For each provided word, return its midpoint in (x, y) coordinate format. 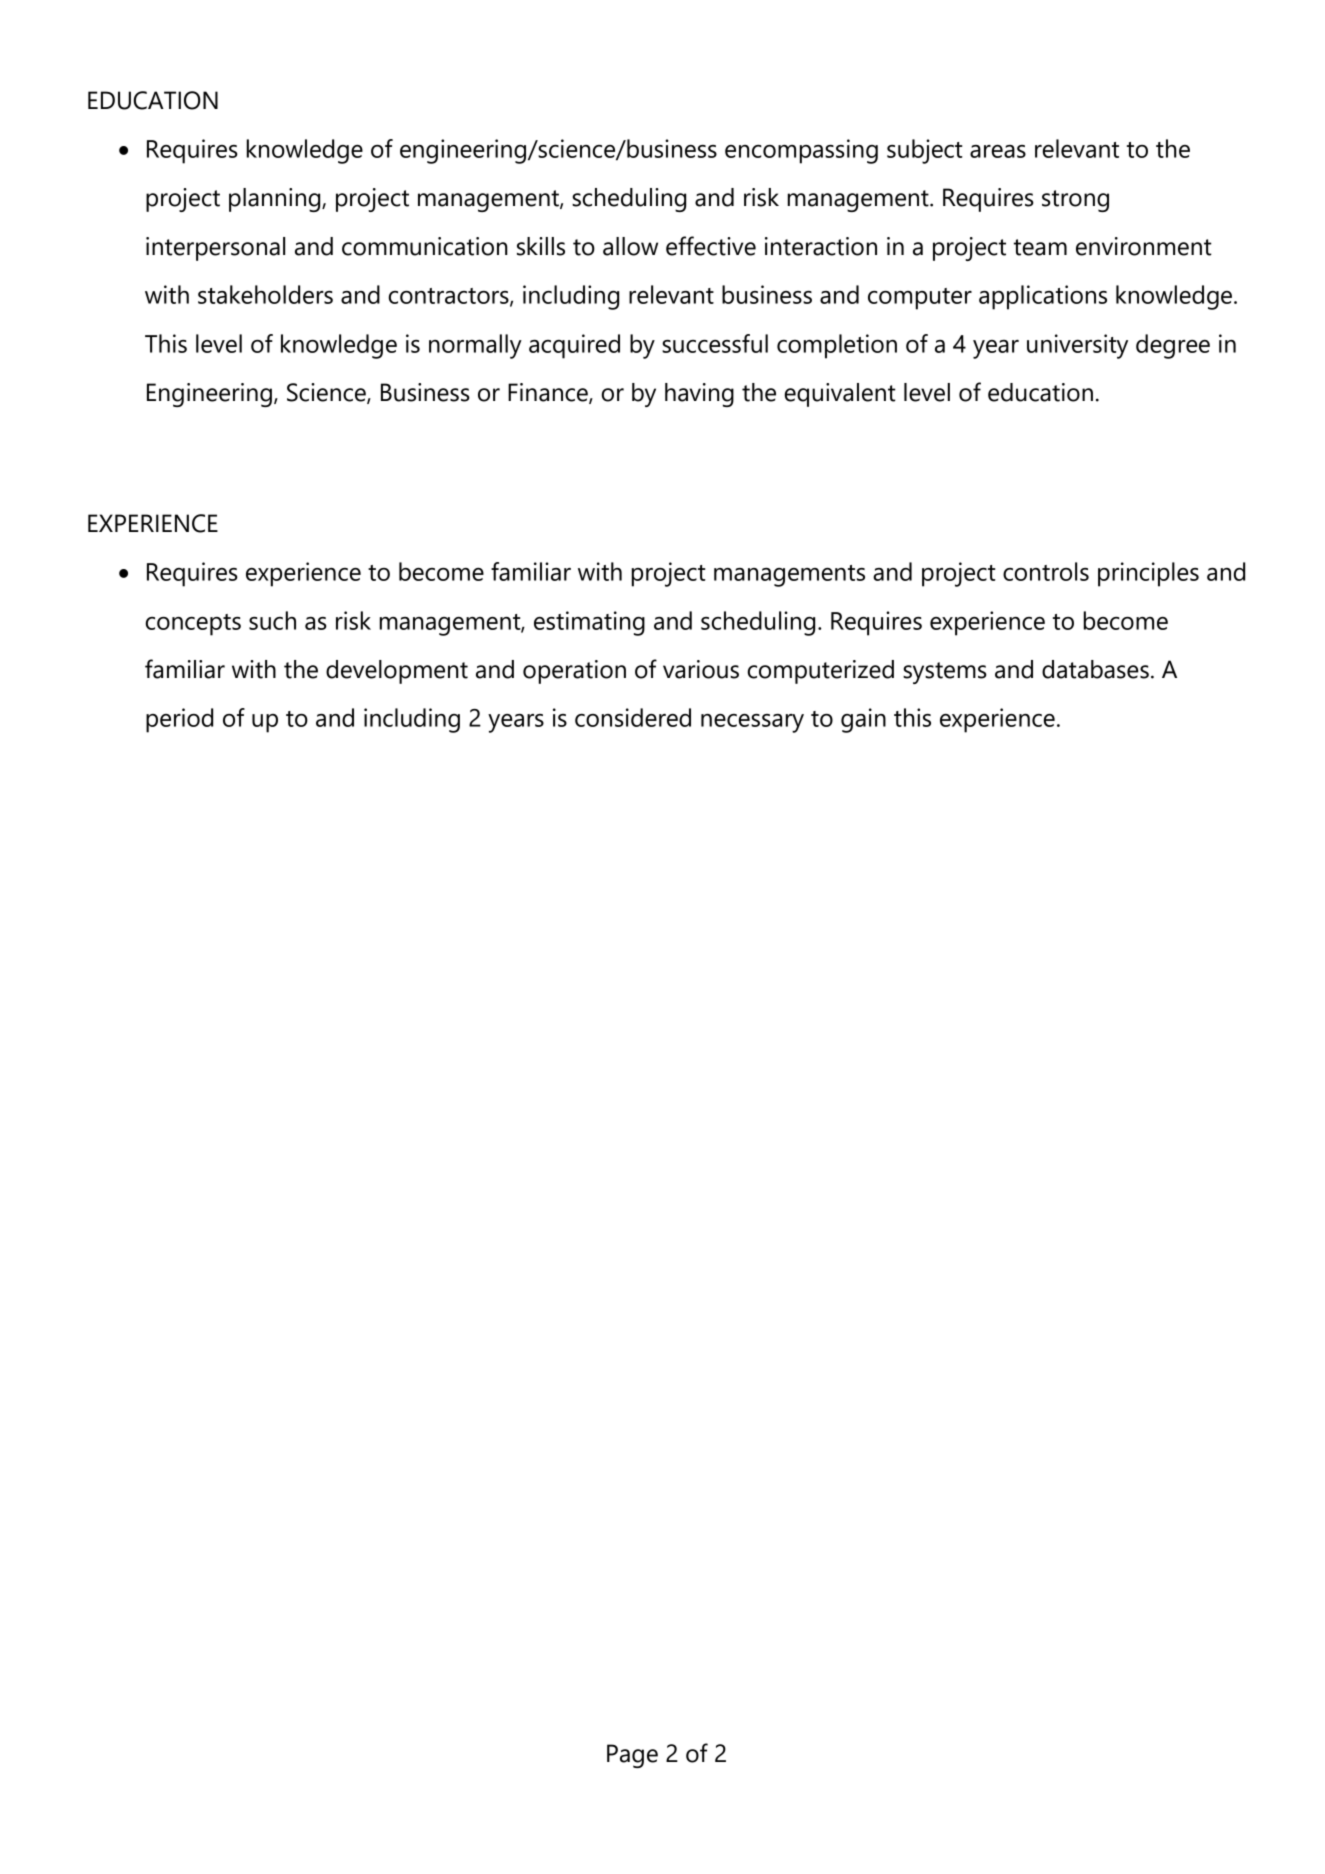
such (272, 620)
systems (945, 673)
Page (632, 1756)
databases (1095, 669)
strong (1075, 201)
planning (276, 200)
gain (863, 720)
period (179, 720)
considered (633, 717)
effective (711, 246)
